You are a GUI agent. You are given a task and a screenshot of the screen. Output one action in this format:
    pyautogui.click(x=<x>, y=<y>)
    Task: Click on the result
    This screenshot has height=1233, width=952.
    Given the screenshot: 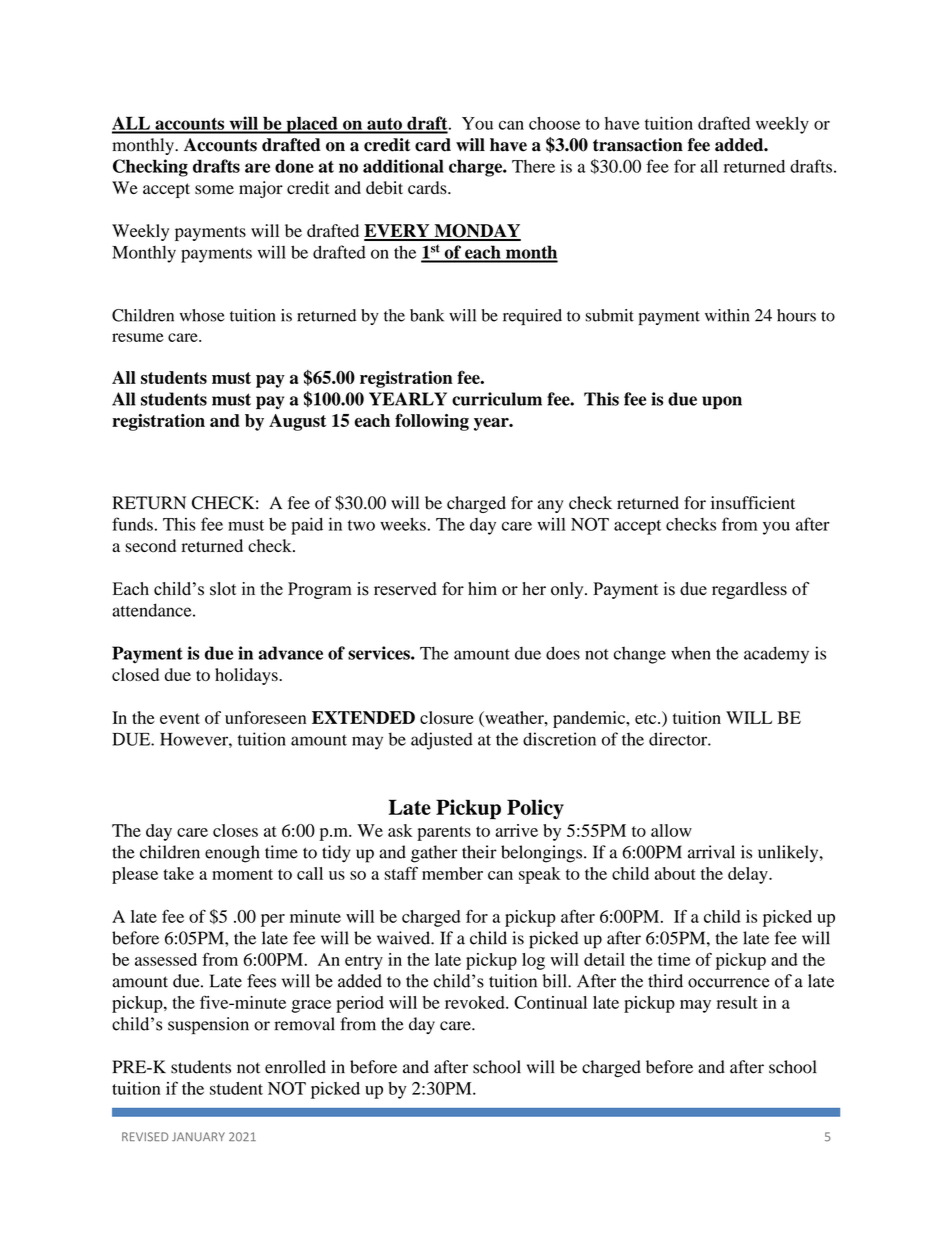 What is the action you would take?
    pyautogui.click(x=737, y=1002)
